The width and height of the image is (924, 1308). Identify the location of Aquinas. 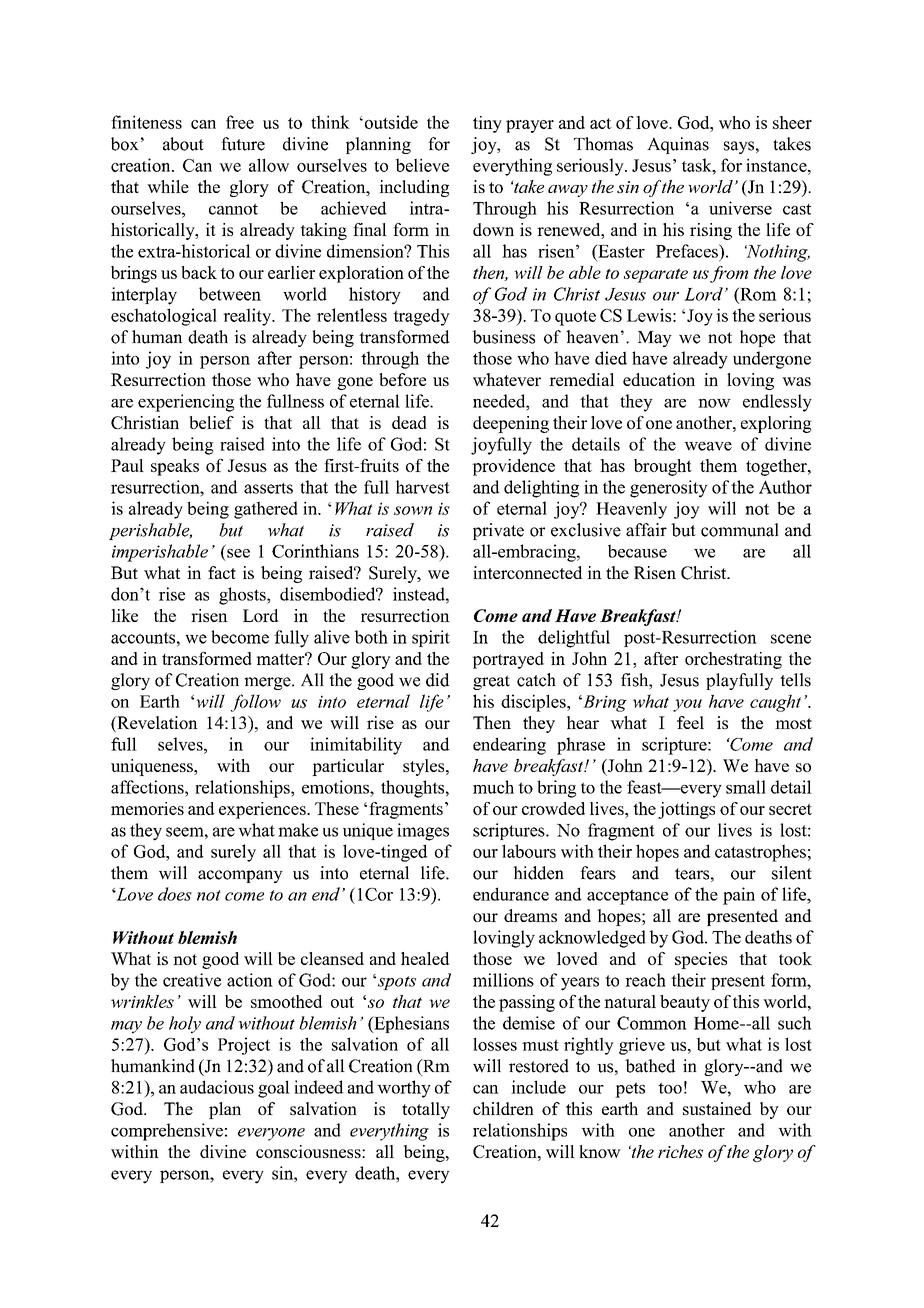
(678, 145).
